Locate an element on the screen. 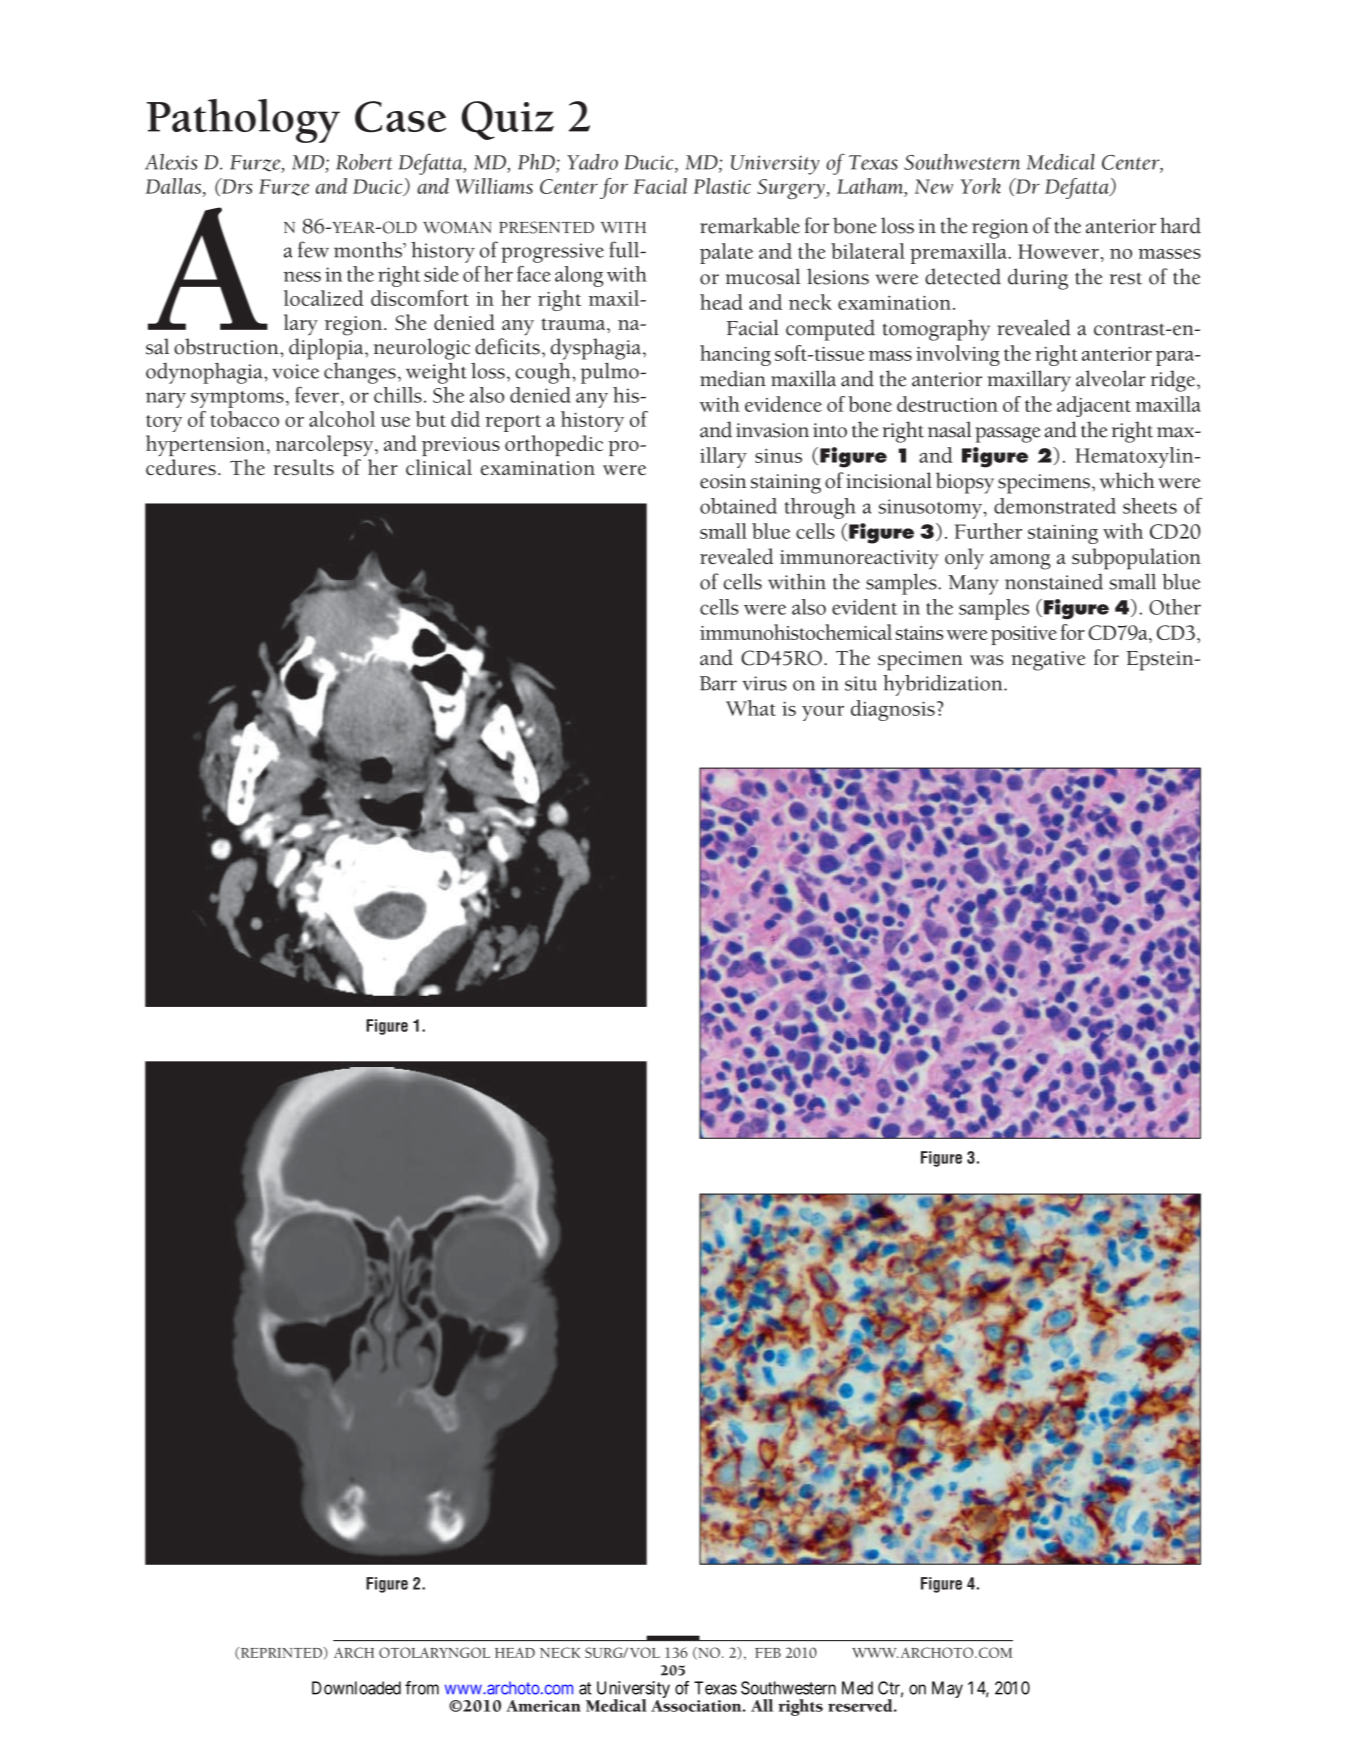  Plastic is located at coordinates (722, 186).
